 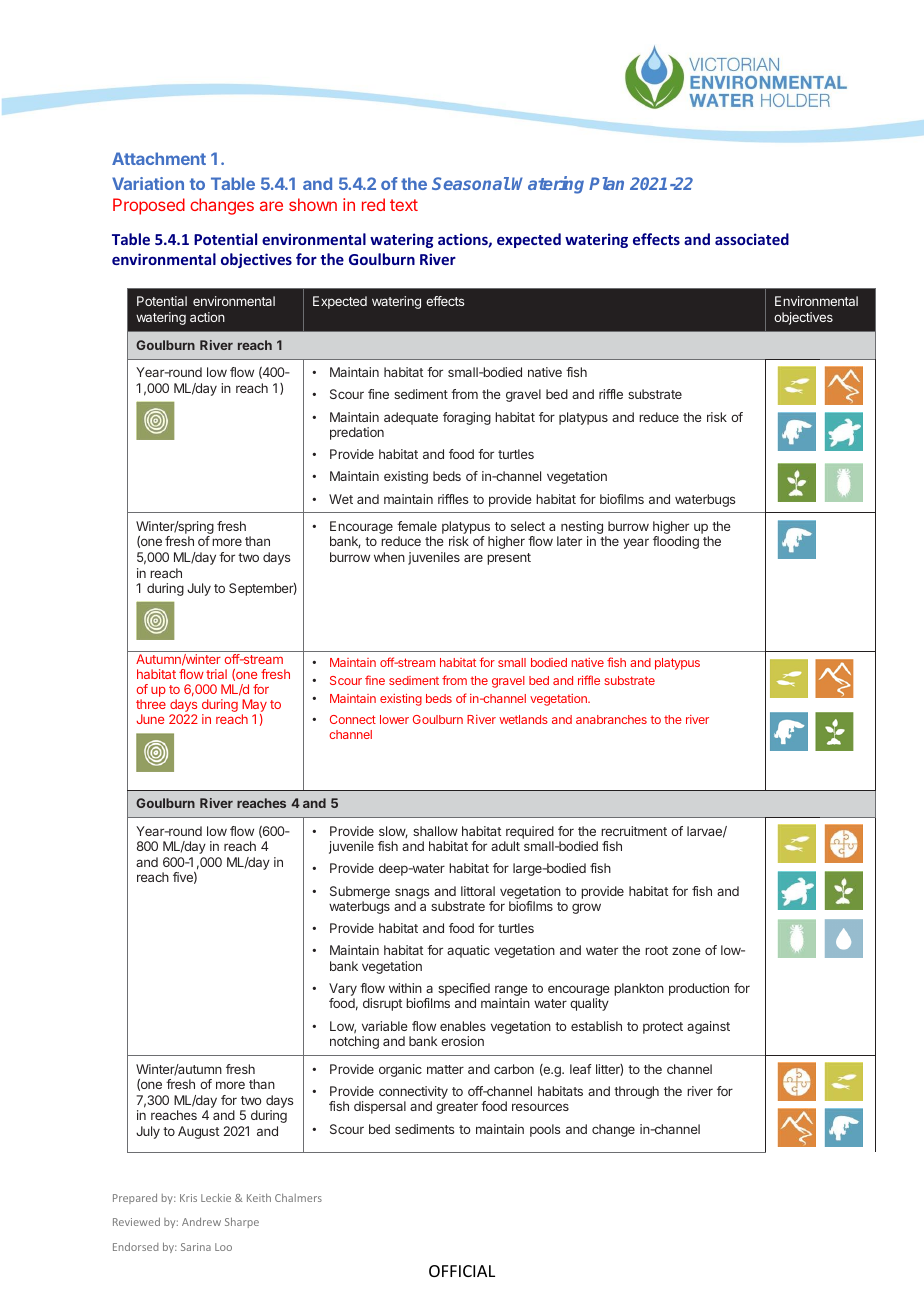 I want to click on enables, so click(x=463, y=1026).
